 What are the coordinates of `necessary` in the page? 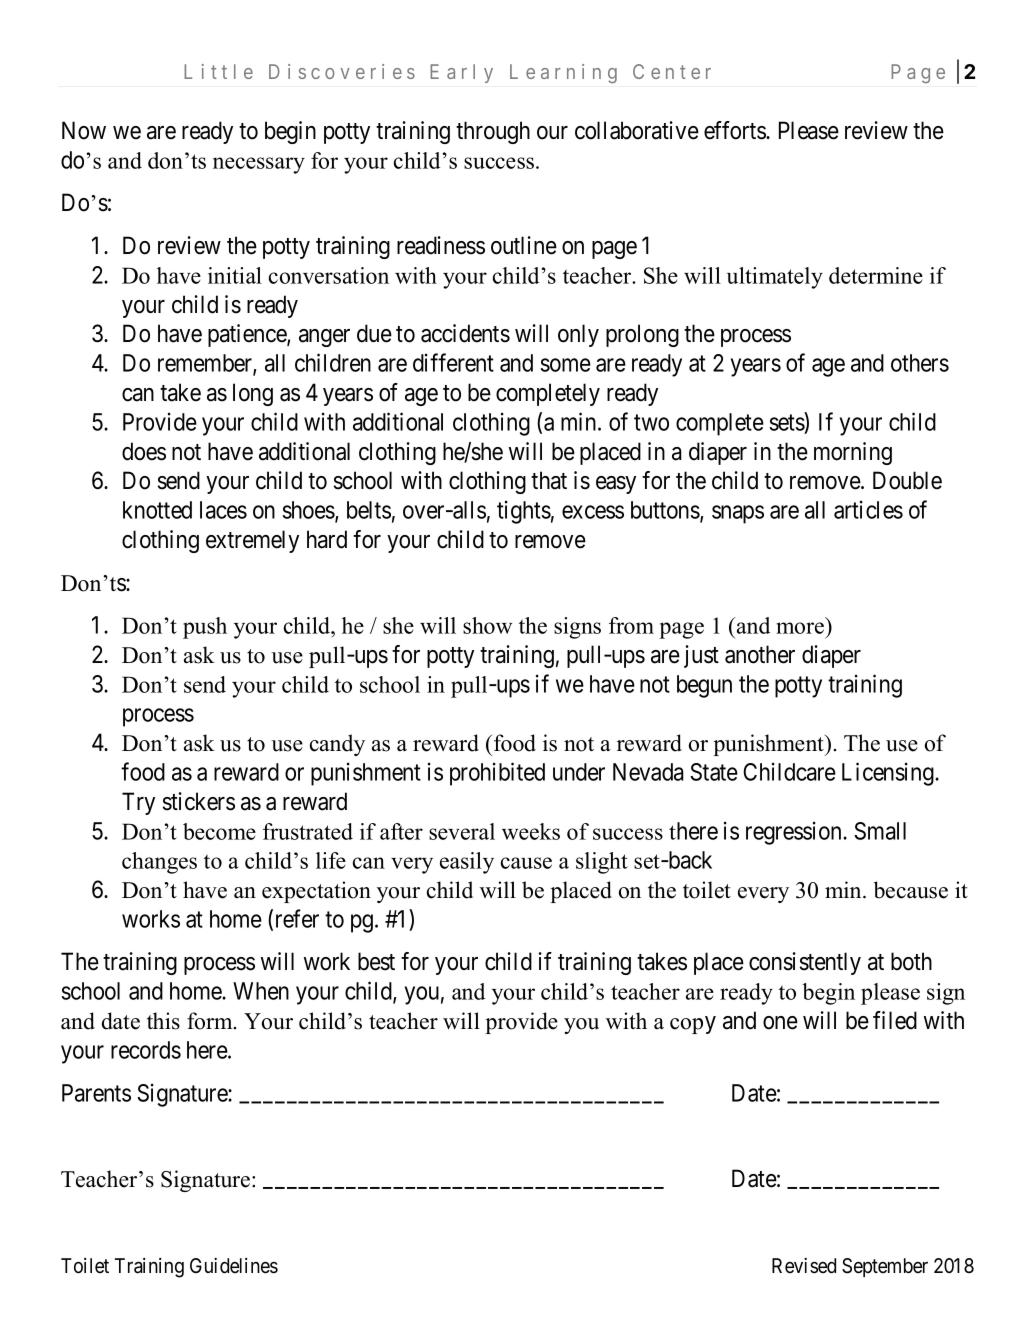 It's located at (259, 165).
